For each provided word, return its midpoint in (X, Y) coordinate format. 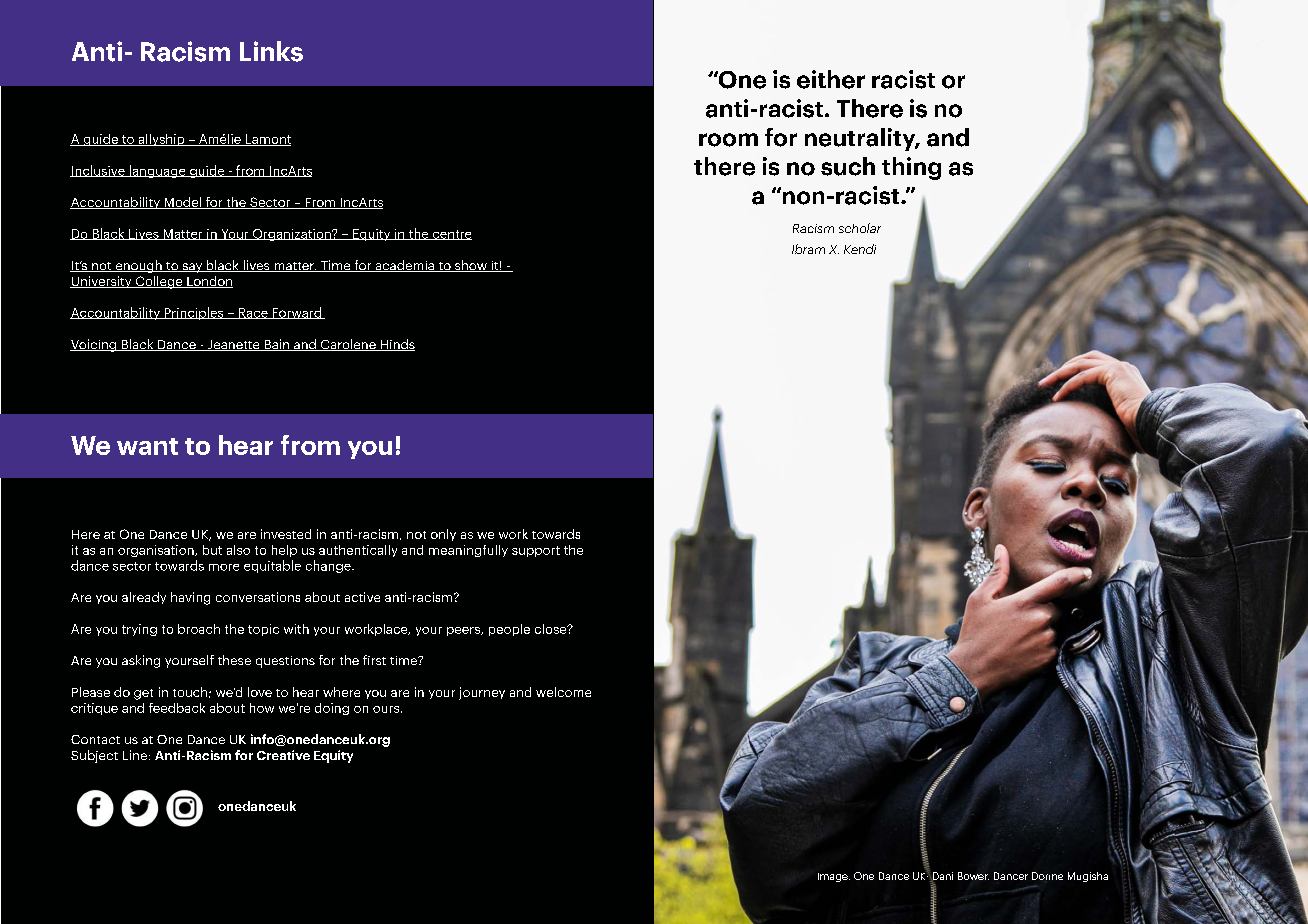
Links (271, 51)
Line (135, 755)
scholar (860, 228)
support (536, 551)
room (728, 140)
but (212, 550)
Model (182, 203)
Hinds (396, 345)
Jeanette (234, 345)
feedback (177, 708)
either (831, 79)
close (552, 629)
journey (482, 693)
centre (451, 235)
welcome (563, 692)
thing (911, 168)
